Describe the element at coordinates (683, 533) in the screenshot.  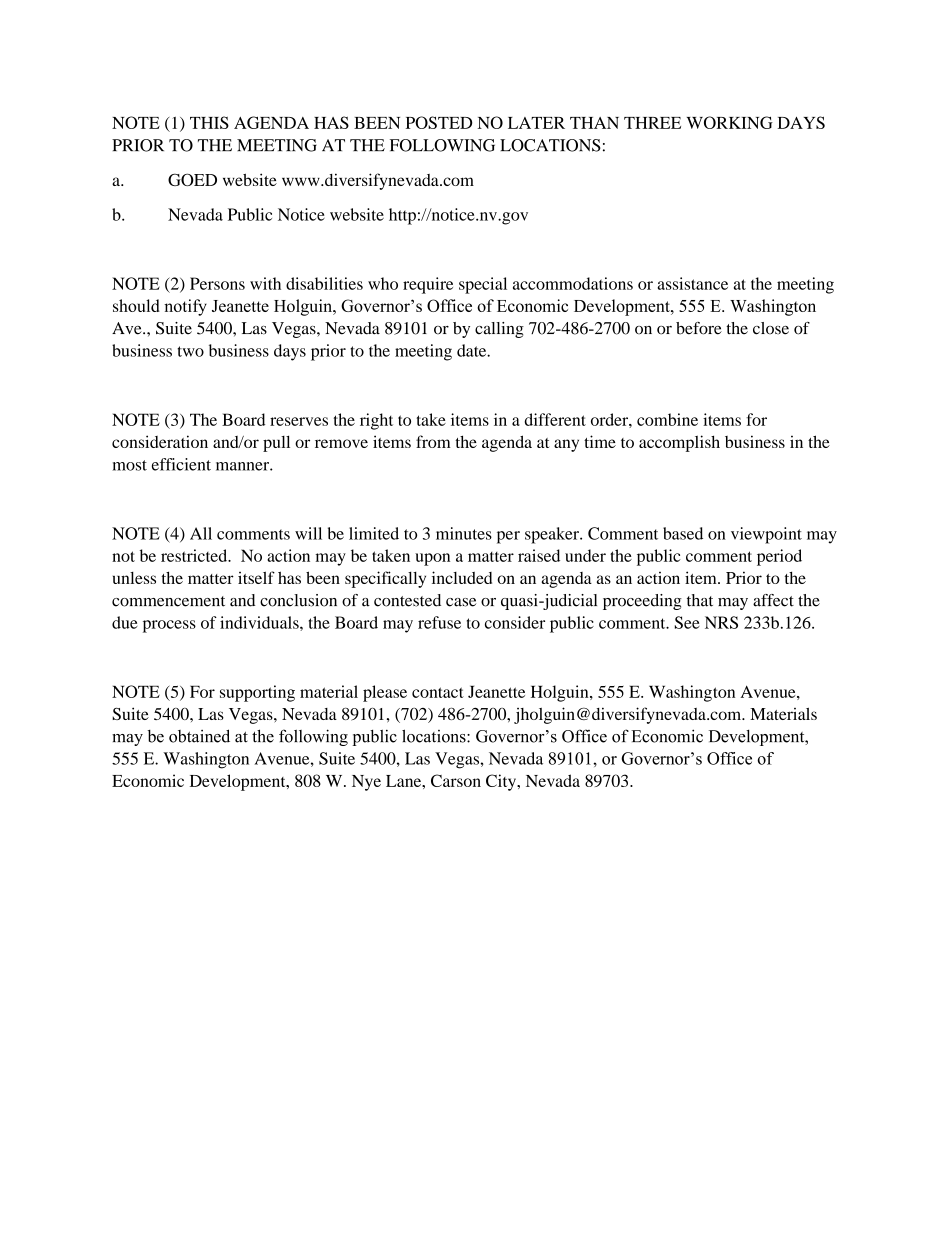
I see `based` at that location.
